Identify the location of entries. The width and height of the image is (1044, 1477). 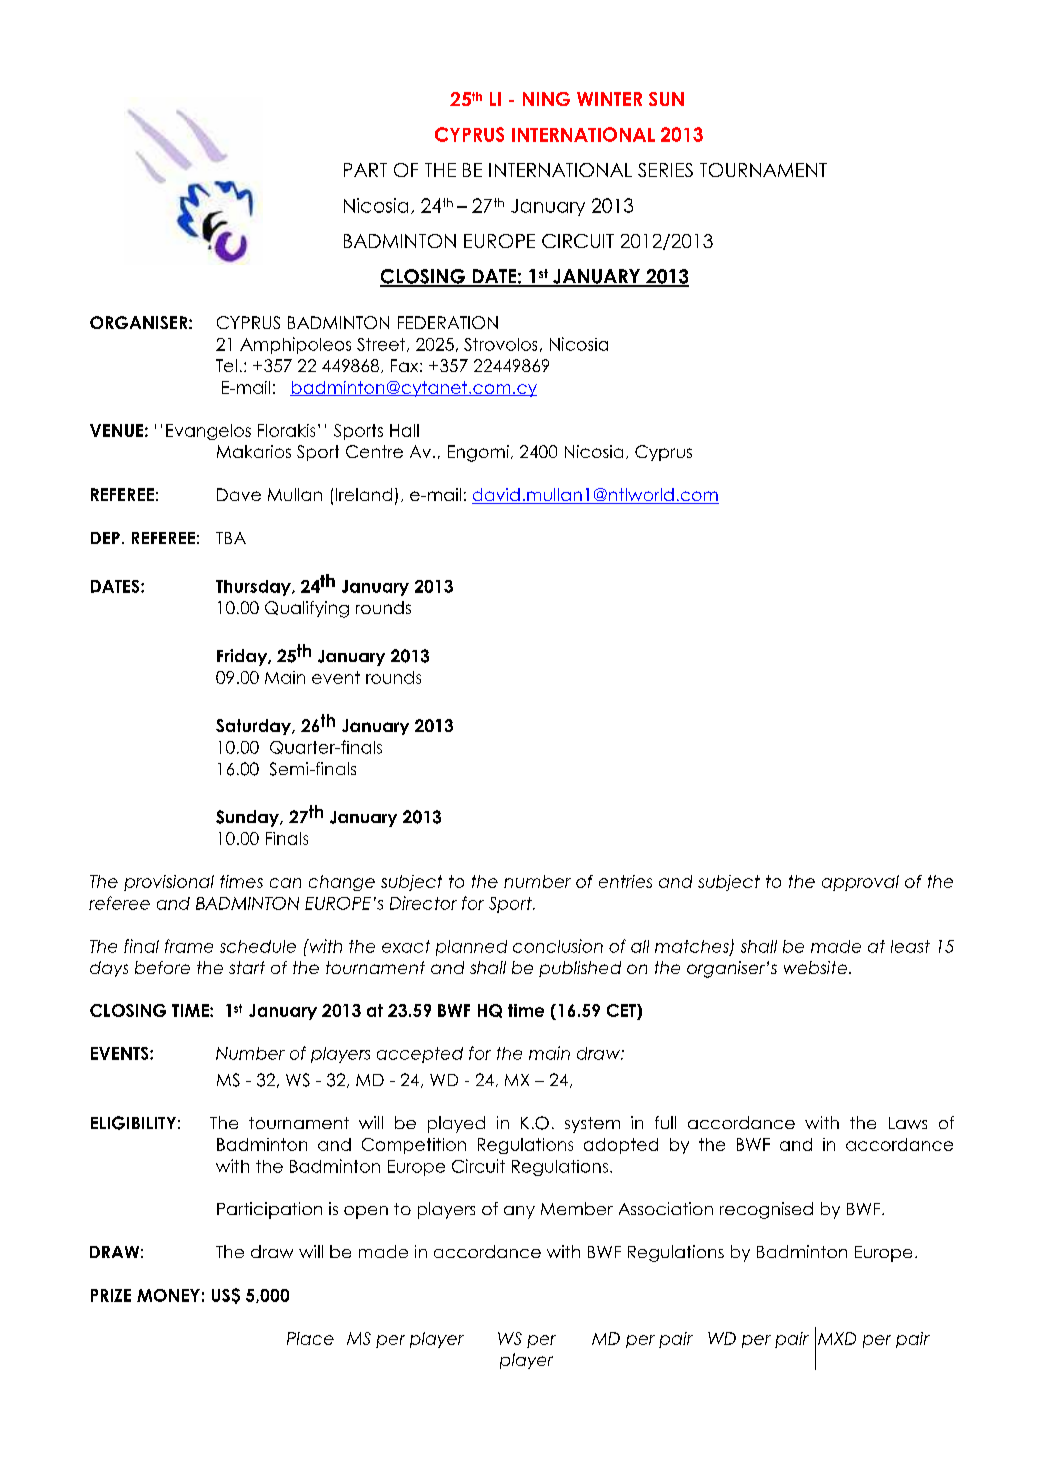
(625, 881).
